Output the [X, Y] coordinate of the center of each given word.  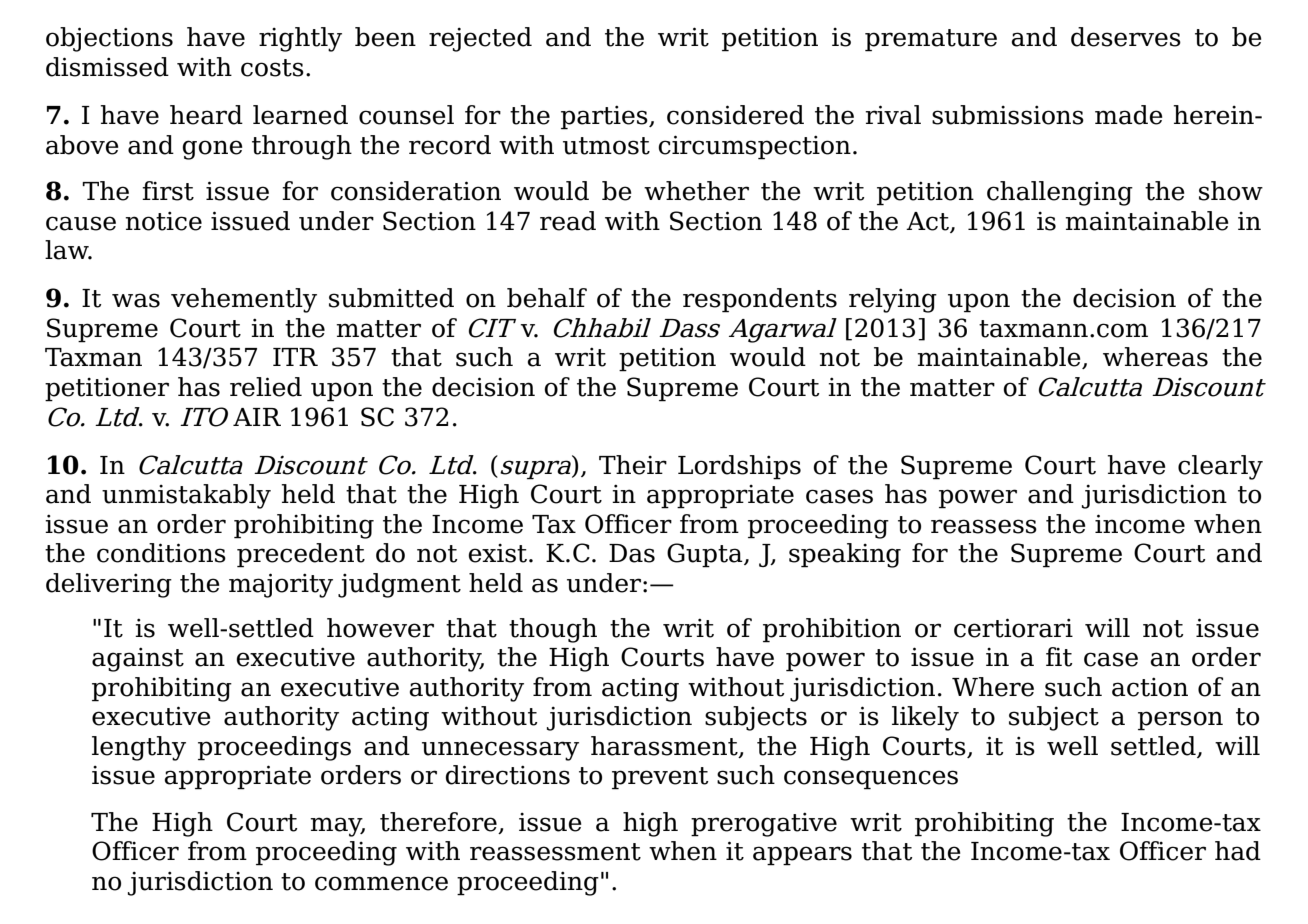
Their [633, 465]
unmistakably [186, 496]
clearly [1220, 467]
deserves [1126, 37]
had [1238, 851]
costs [272, 68]
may [337, 827]
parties [605, 117]
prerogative [764, 824]
